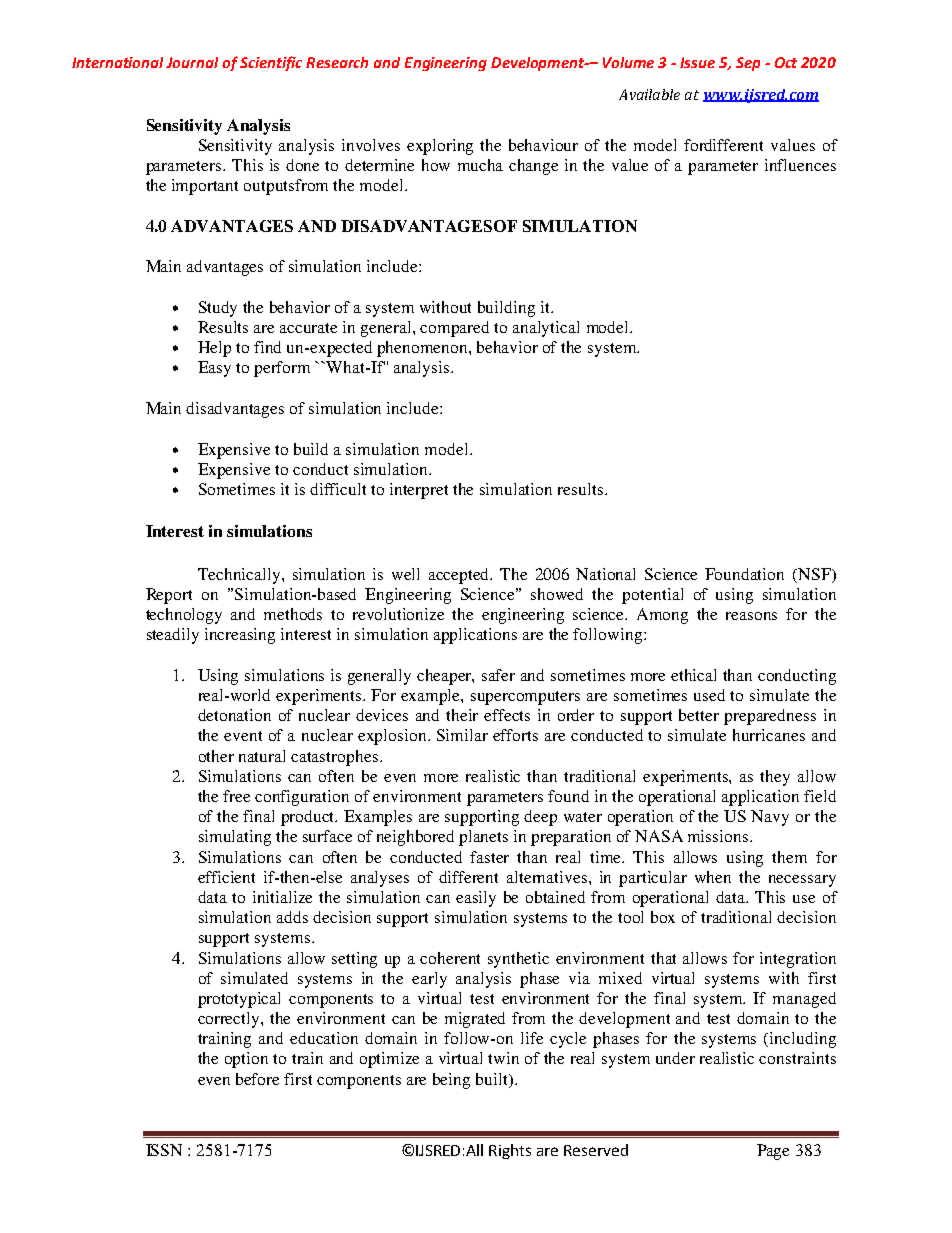 The height and width of the screenshot is (1233, 952). I want to click on Easy, so click(214, 369).
